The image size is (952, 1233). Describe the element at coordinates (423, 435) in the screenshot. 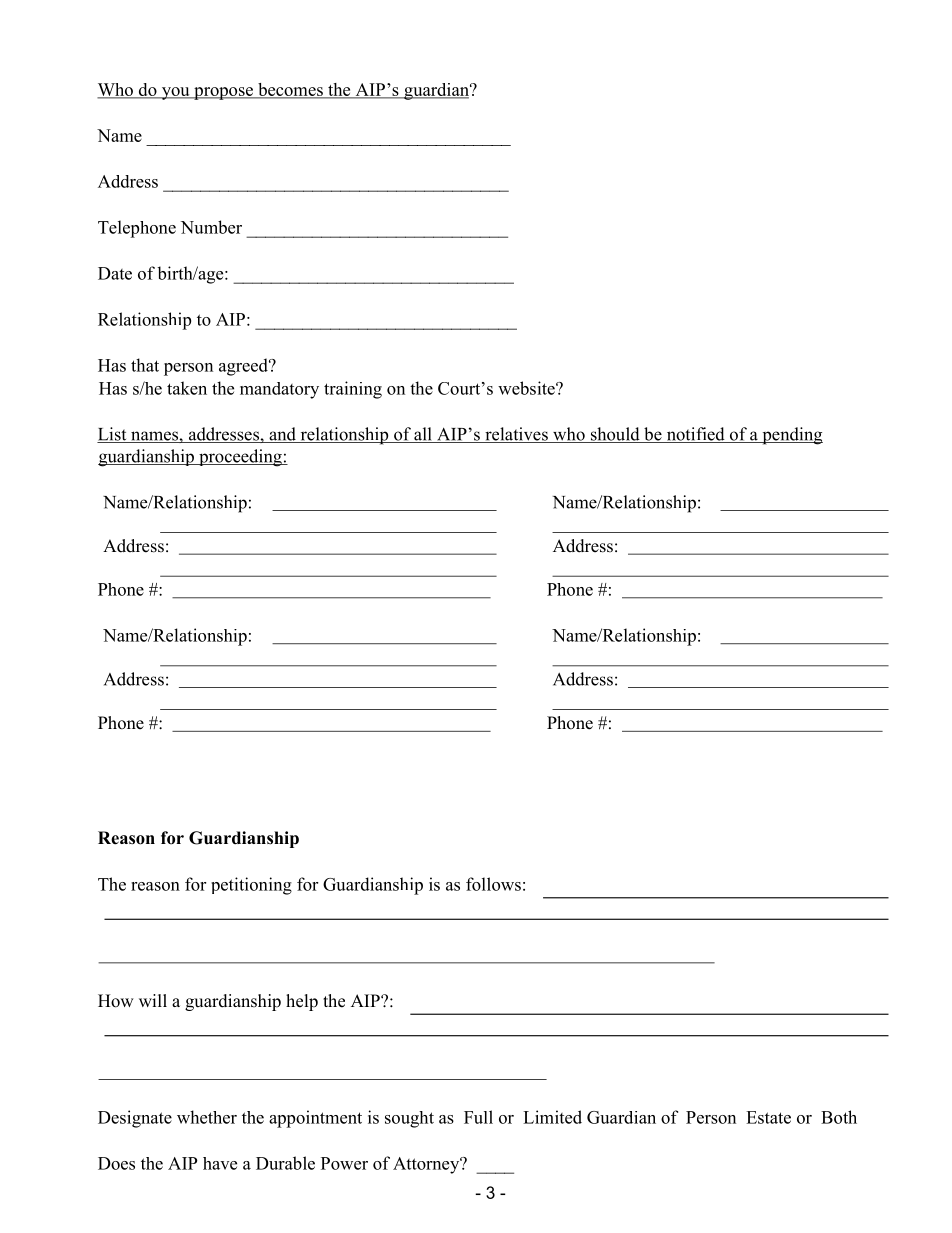

I see `all` at that location.
